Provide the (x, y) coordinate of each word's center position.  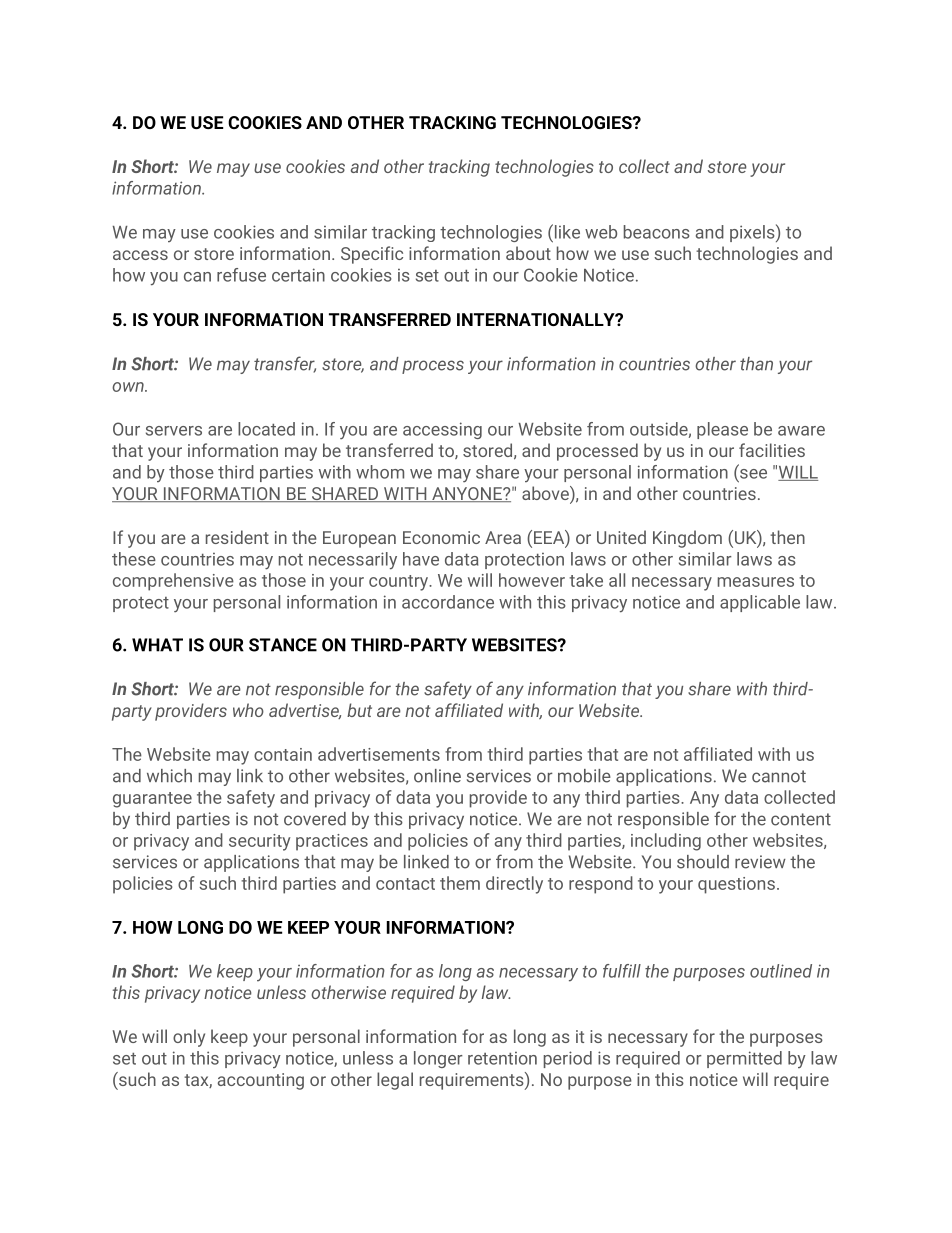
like (566, 231)
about (528, 253)
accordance (448, 602)
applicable (760, 603)
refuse (241, 275)
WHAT (157, 645)
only (189, 1038)
